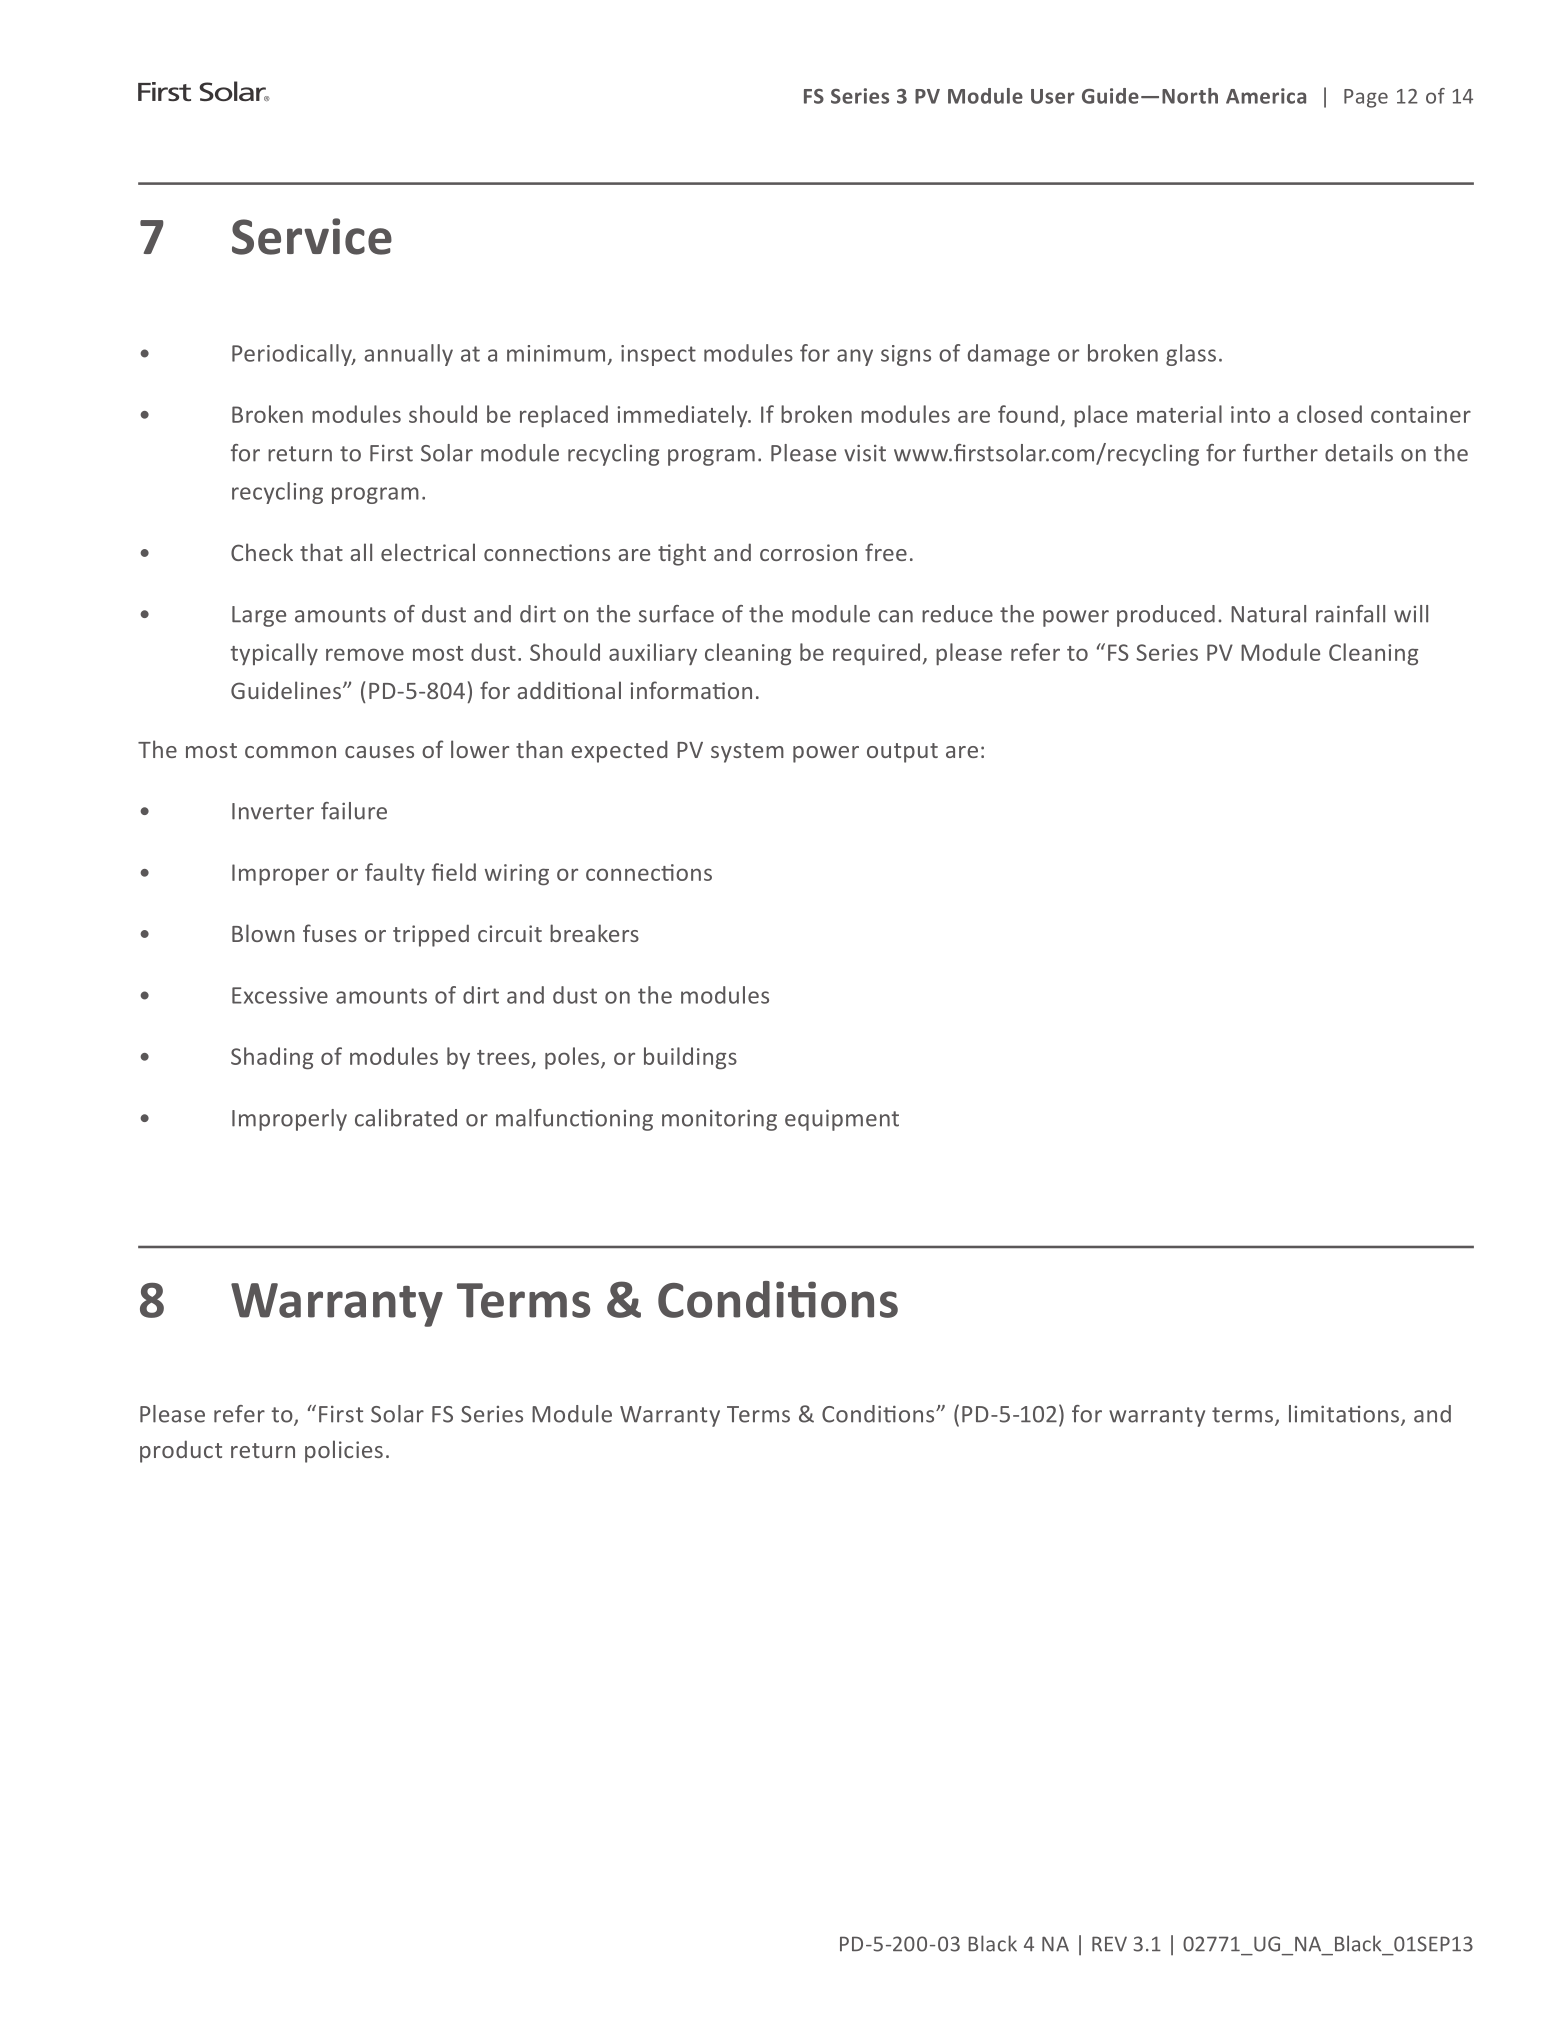  What do you see at coordinates (1266, 96) in the document?
I see `America` at bounding box center [1266, 96].
